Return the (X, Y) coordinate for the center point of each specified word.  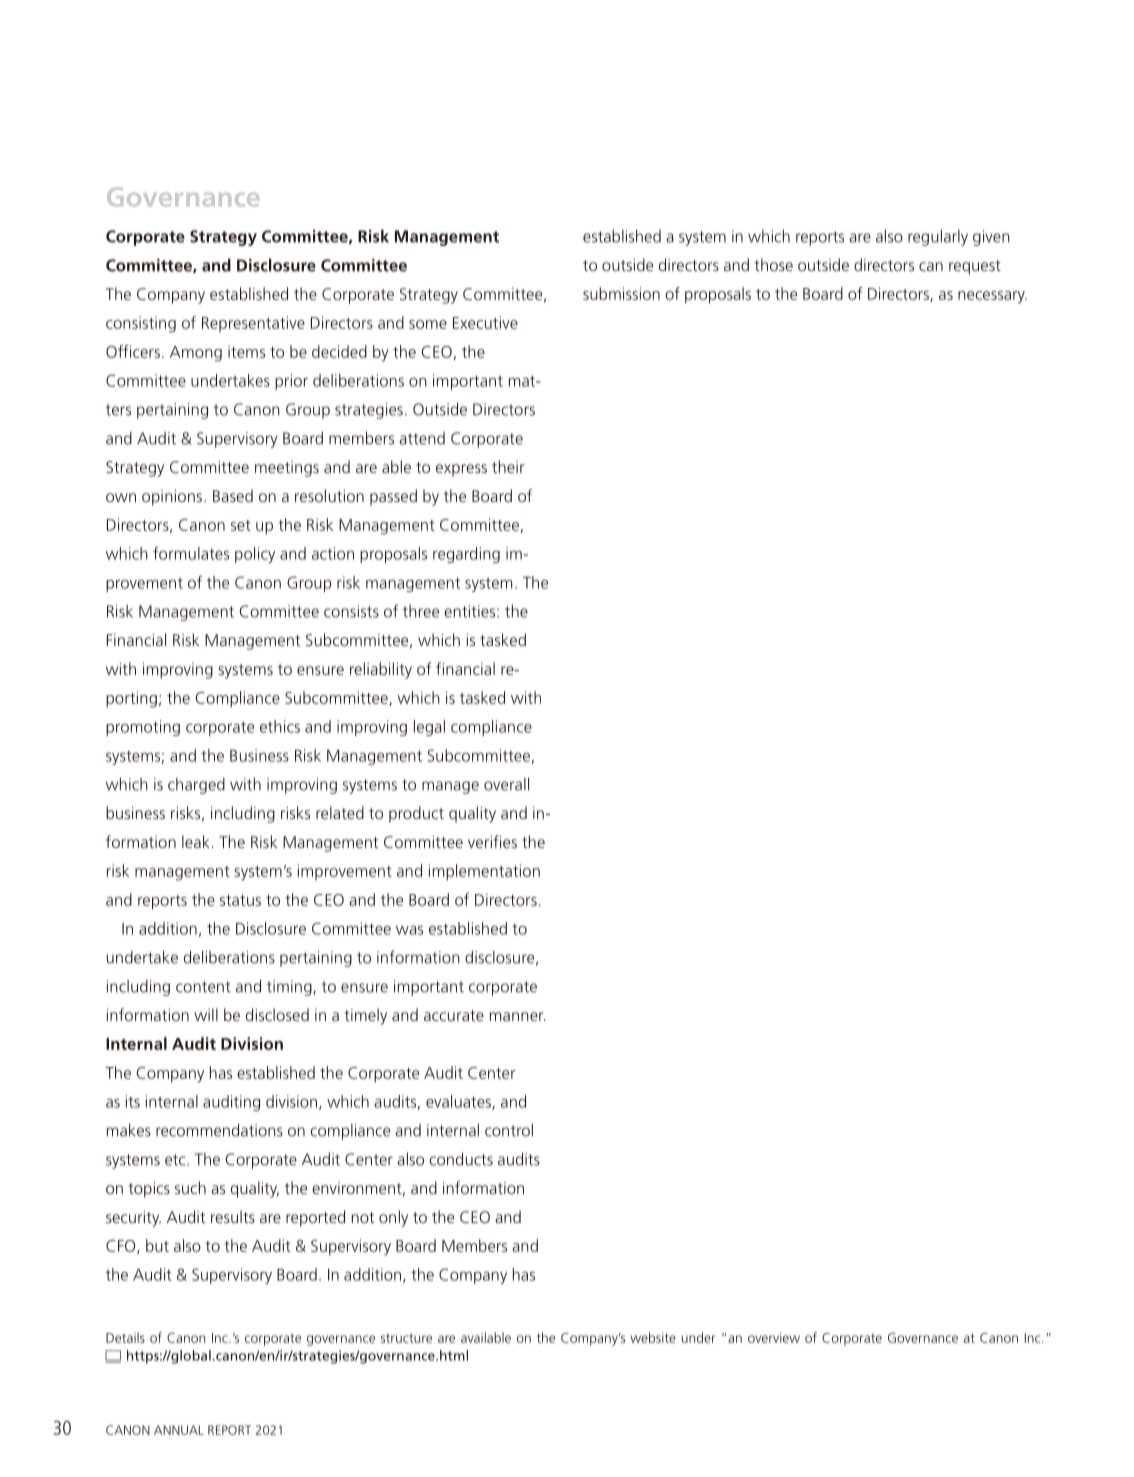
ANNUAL (179, 1430)
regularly (938, 237)
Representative (253, 324)
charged (196, 785)
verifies (492, 841)
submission (621, 293)
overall (506, 784)
